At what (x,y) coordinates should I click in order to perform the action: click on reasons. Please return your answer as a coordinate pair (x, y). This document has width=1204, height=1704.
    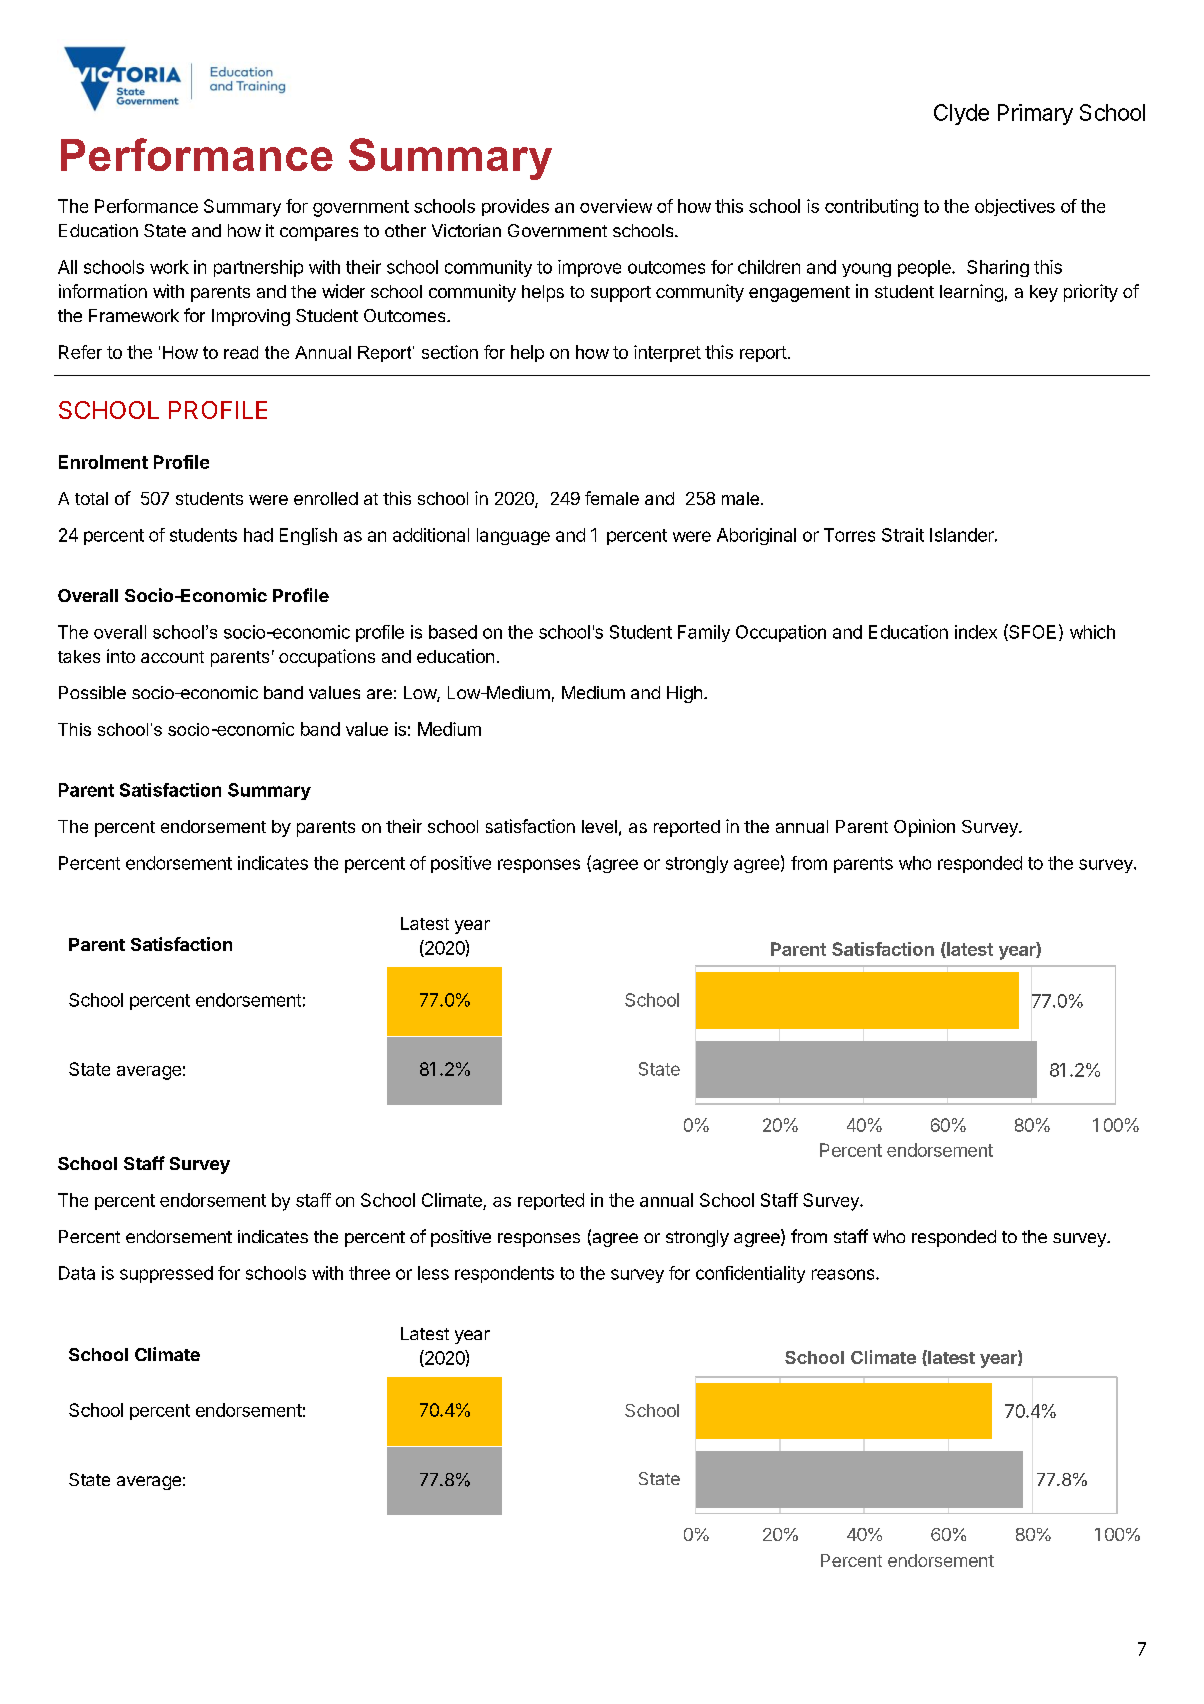
    Looking at the image, I should click on (844, 1274).
